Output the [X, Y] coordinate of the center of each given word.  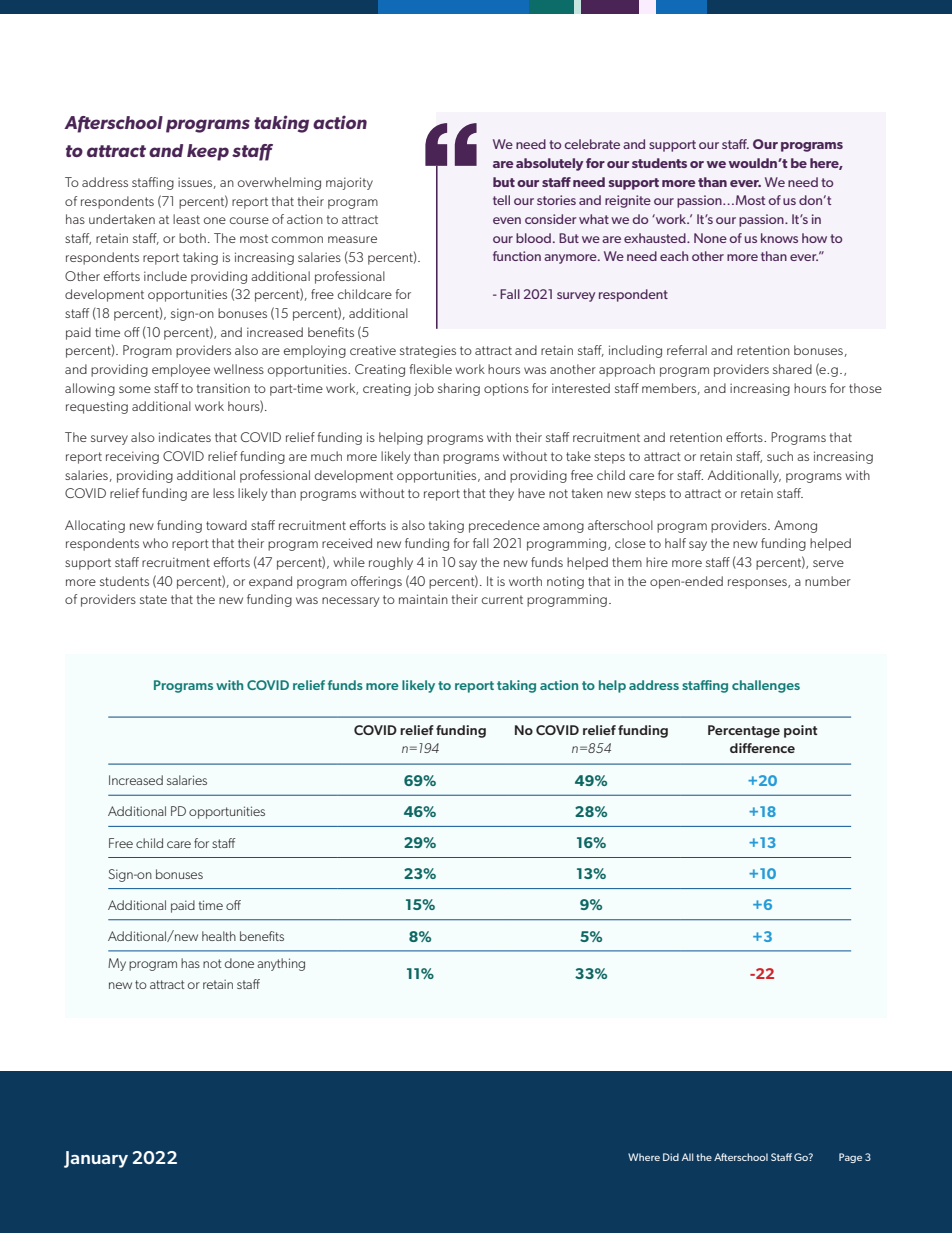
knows [779, 238]
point [800, 731]
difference [762, 748]
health [219, 936]
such [780, 456]
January [96, 1159]
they [501, 494]
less [223, 493]
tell [501, 200]
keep [208, 152]
